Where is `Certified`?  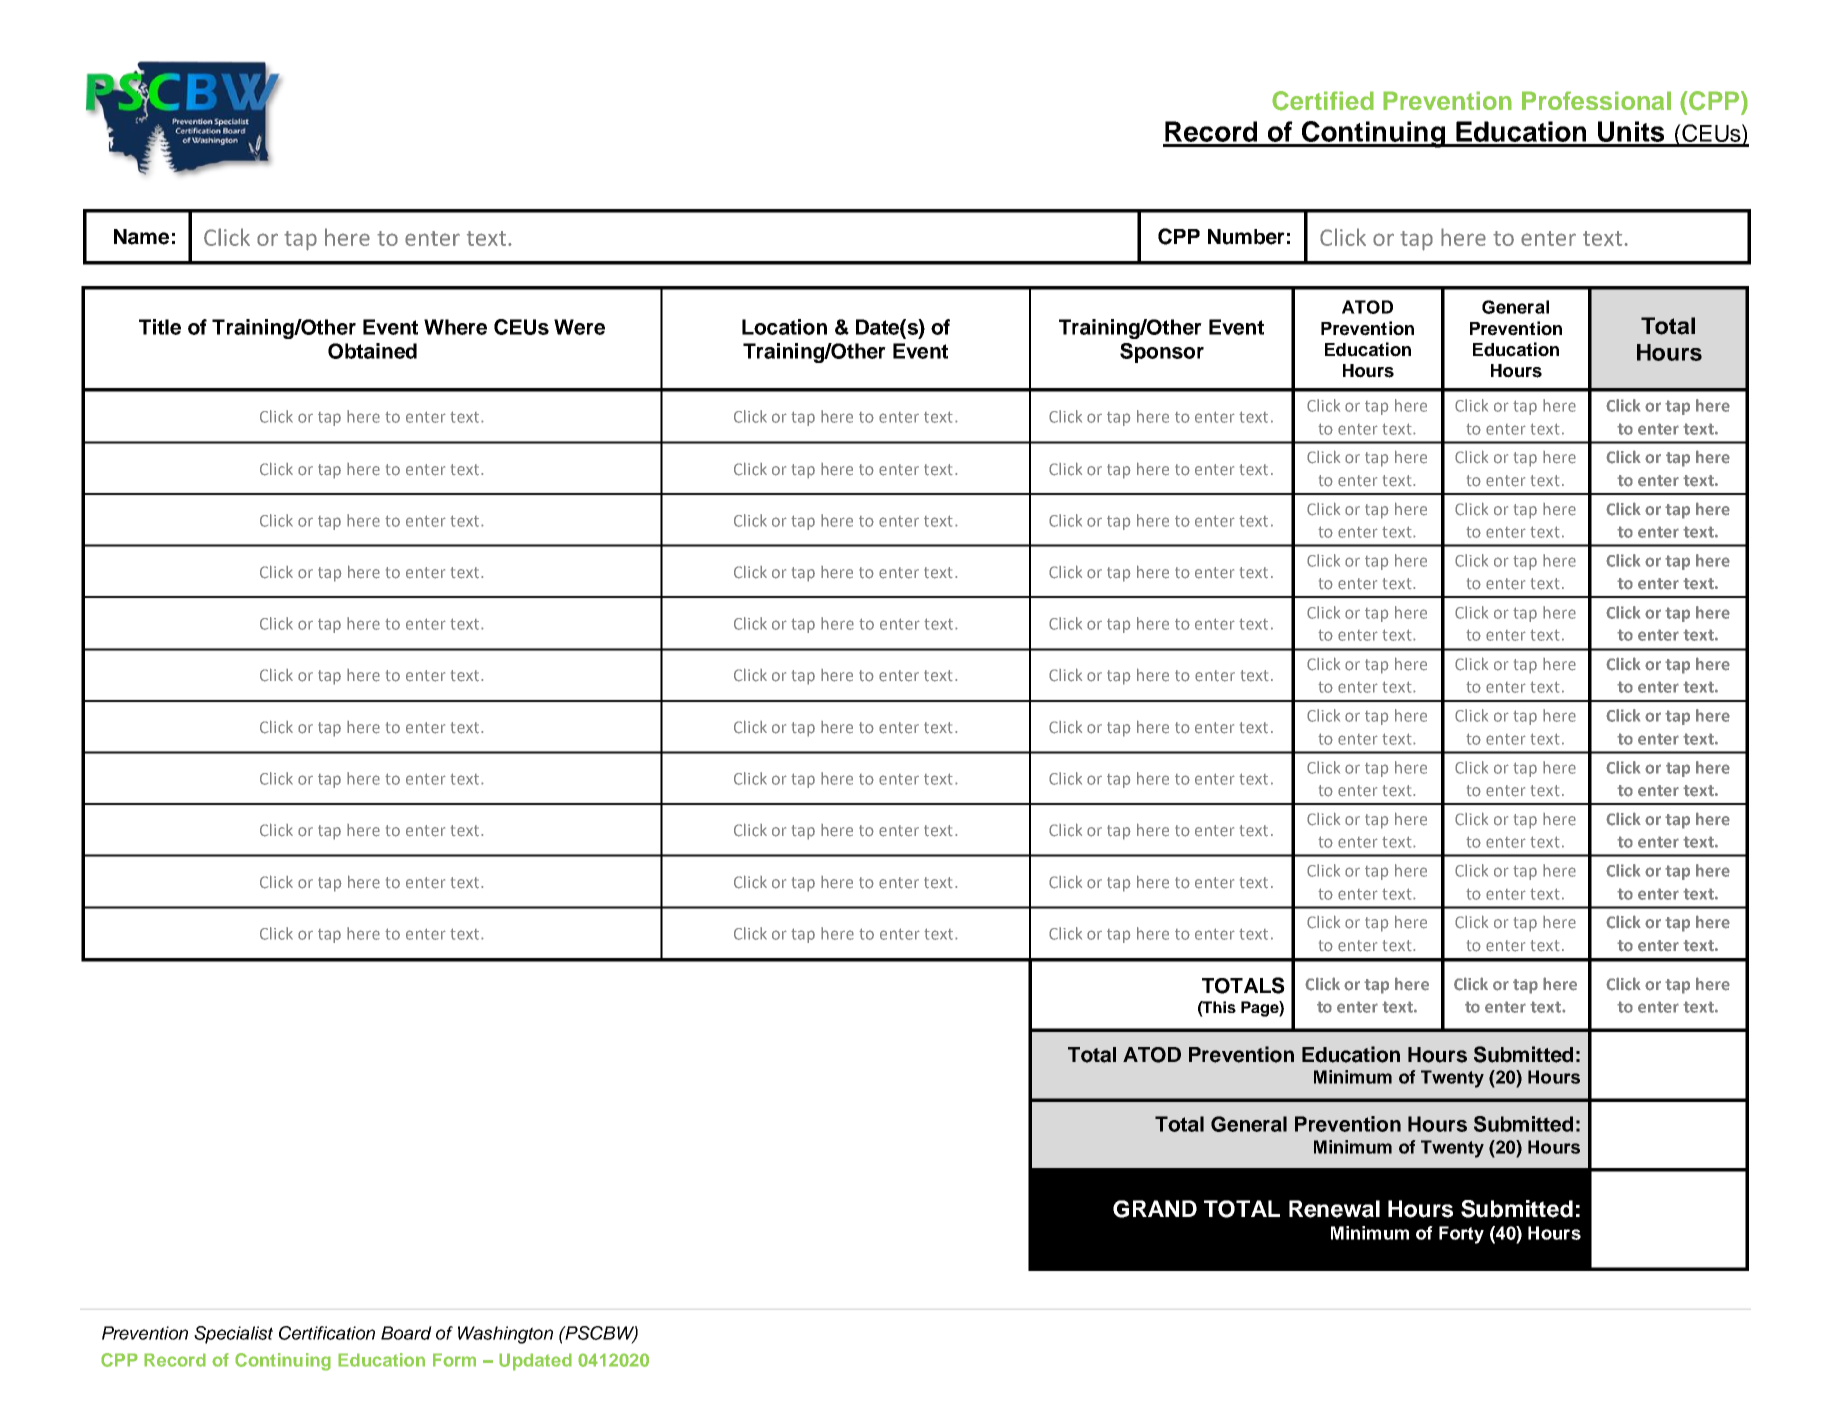 Certified is located at coordinates (1323, 101).
